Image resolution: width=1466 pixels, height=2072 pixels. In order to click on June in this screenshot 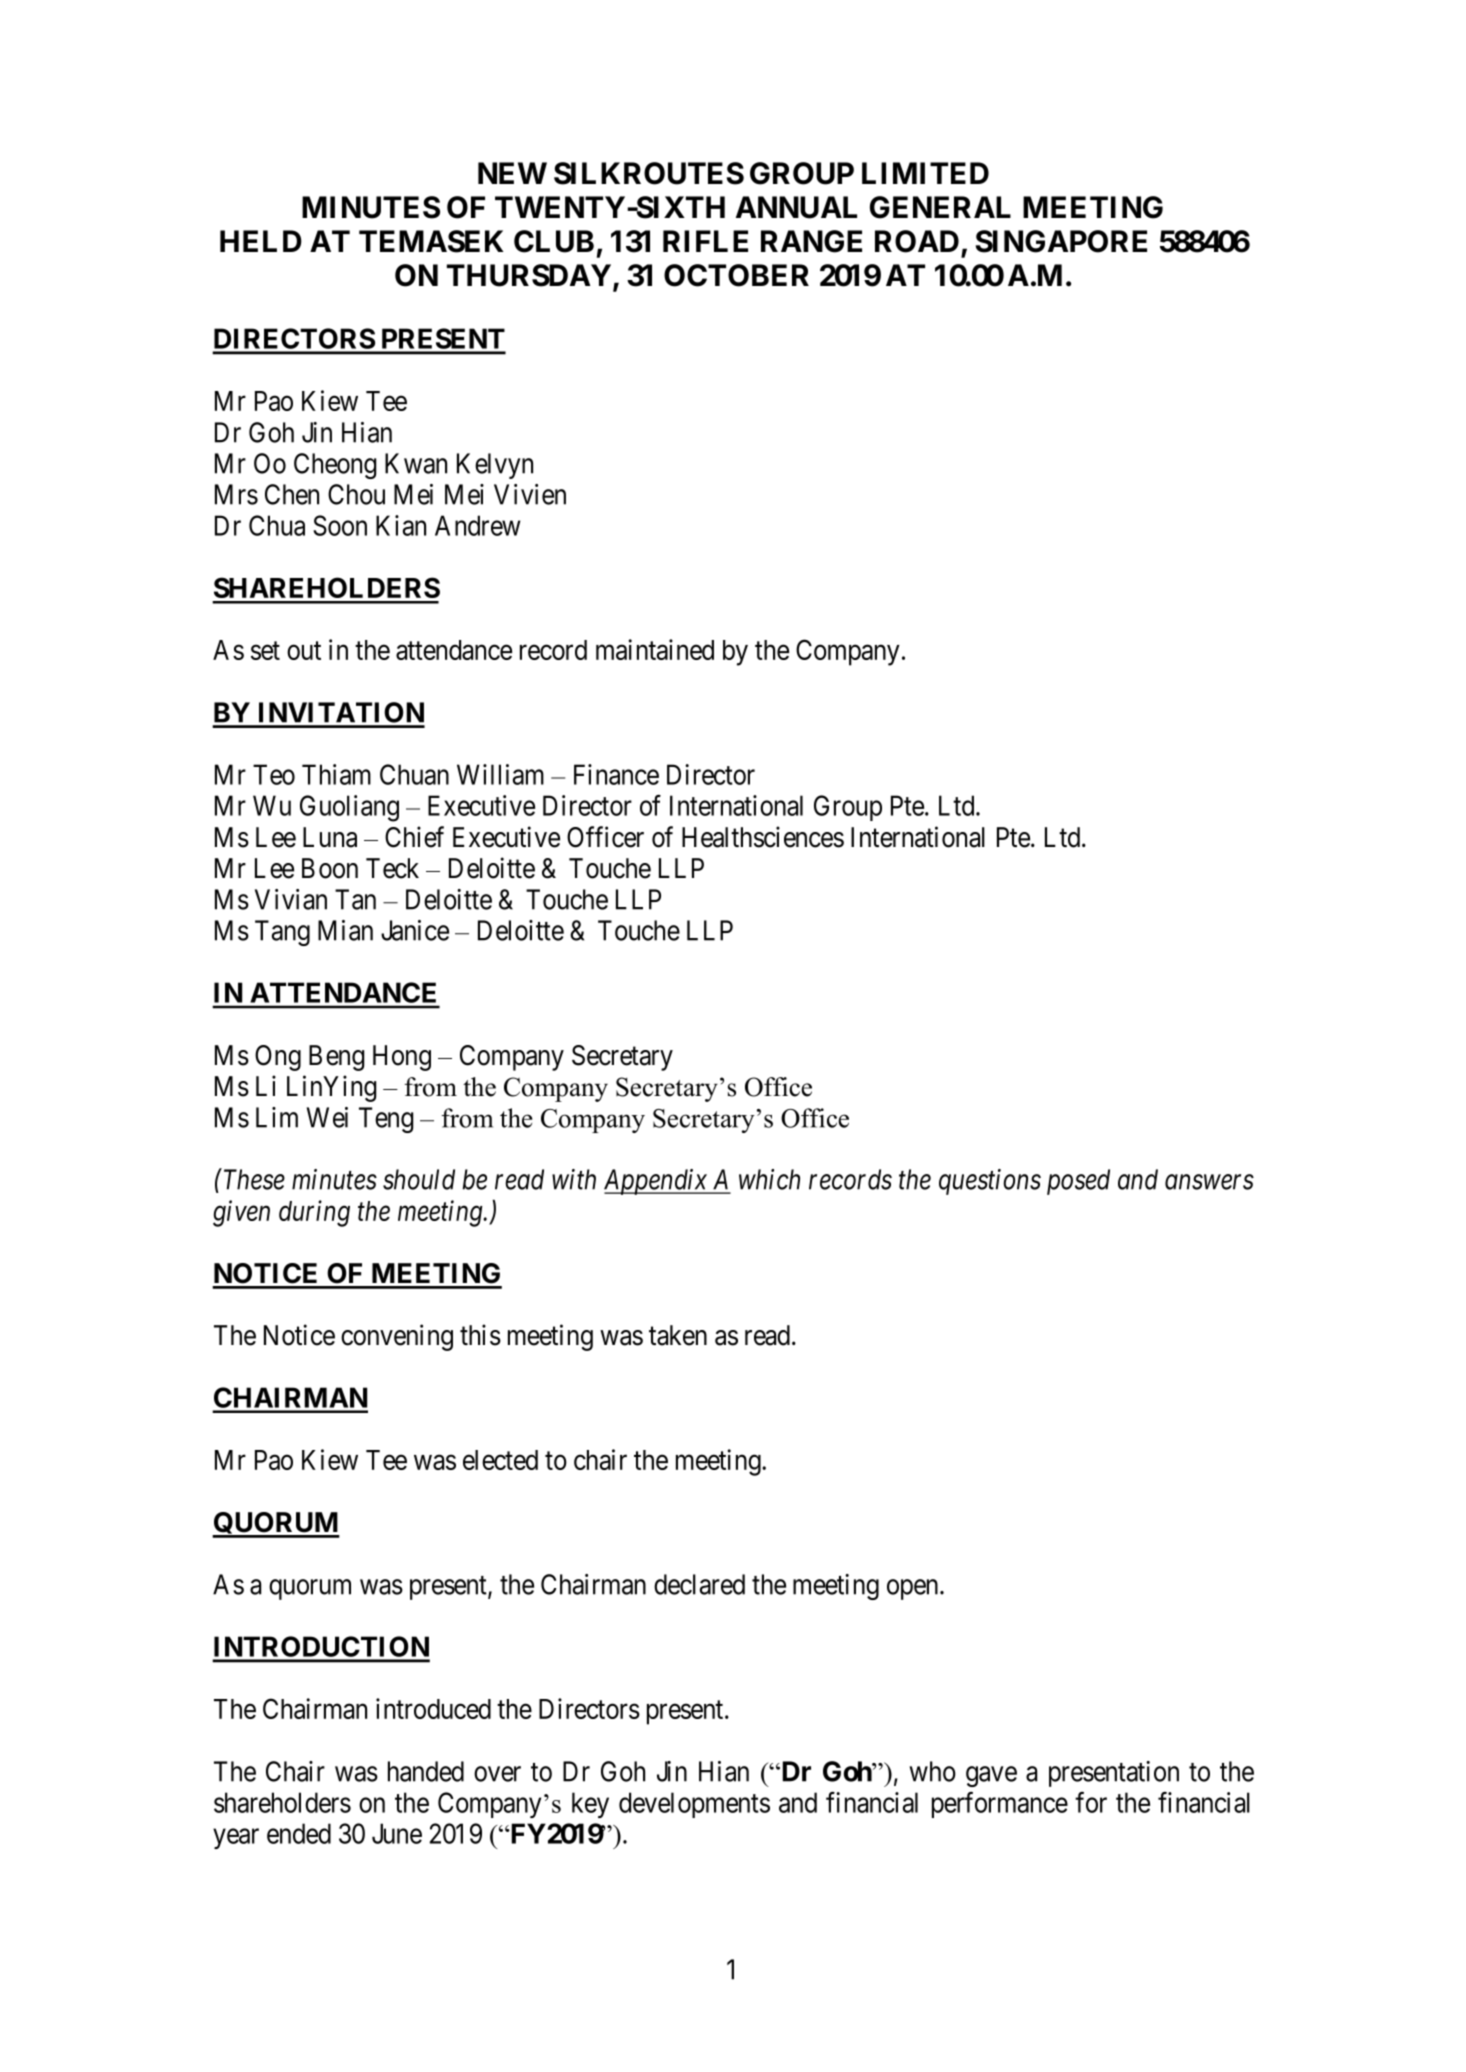, I will do `click(397, 1833)`.
